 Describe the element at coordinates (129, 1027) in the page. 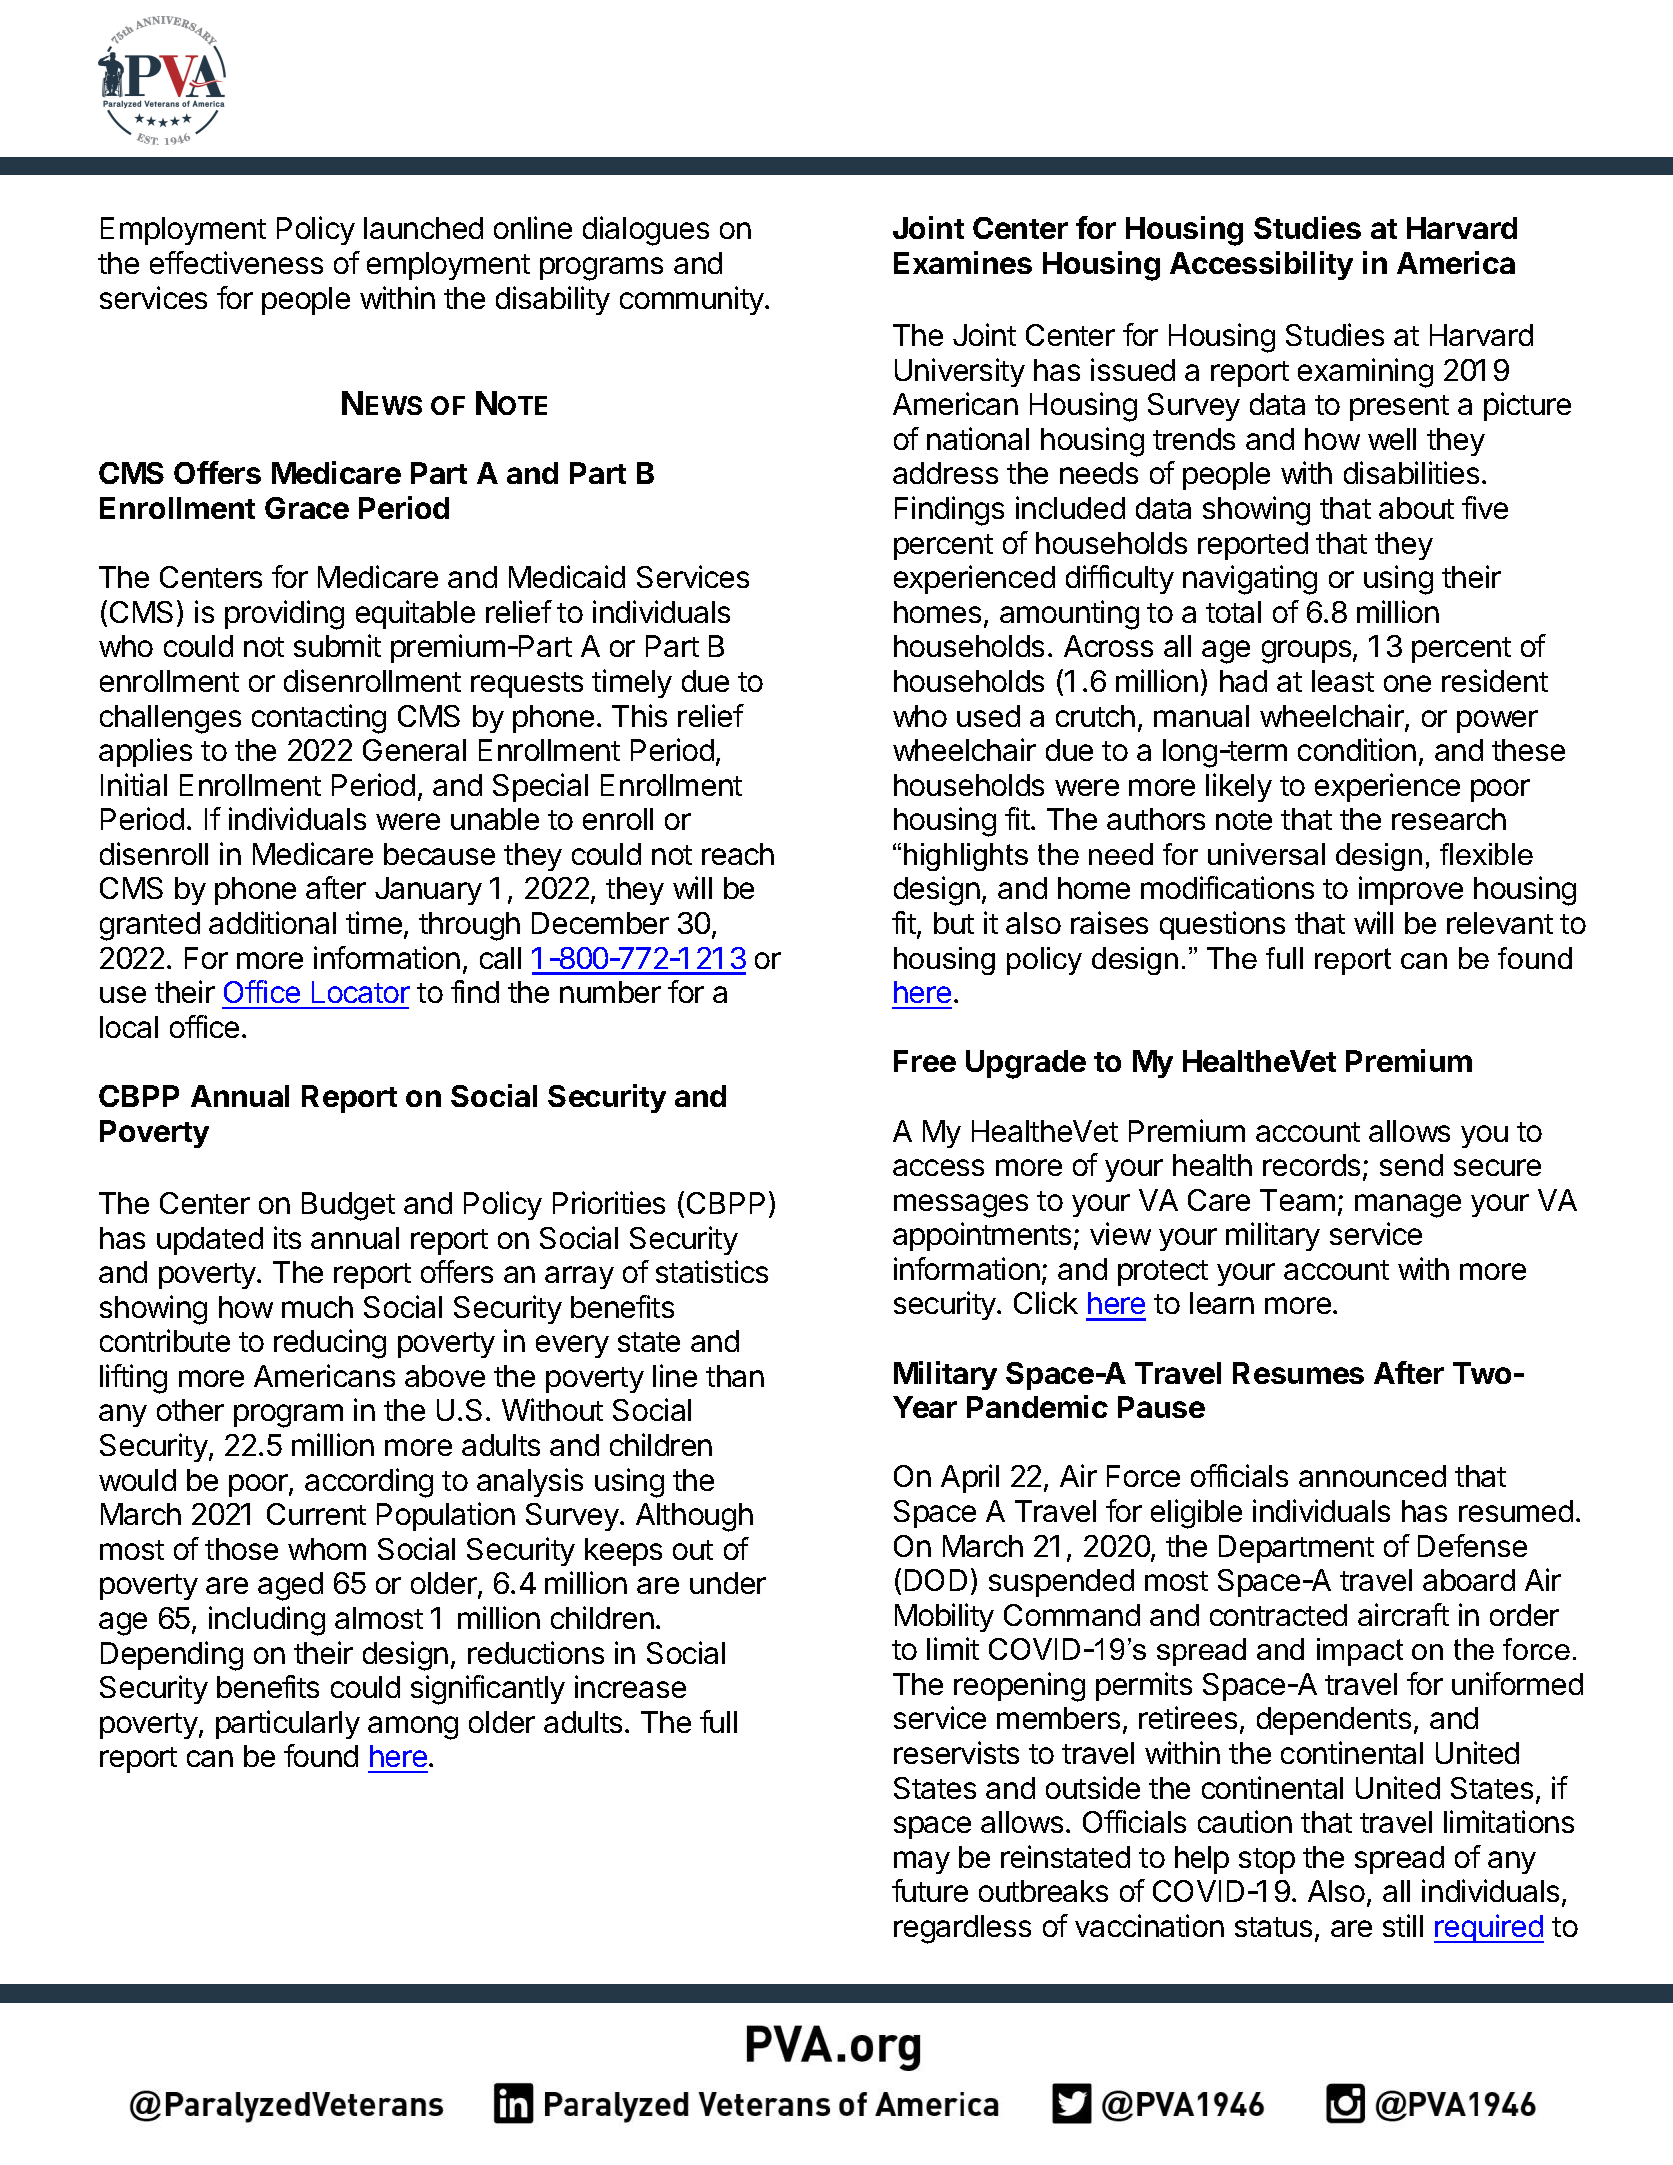

I see `local` at that location.
